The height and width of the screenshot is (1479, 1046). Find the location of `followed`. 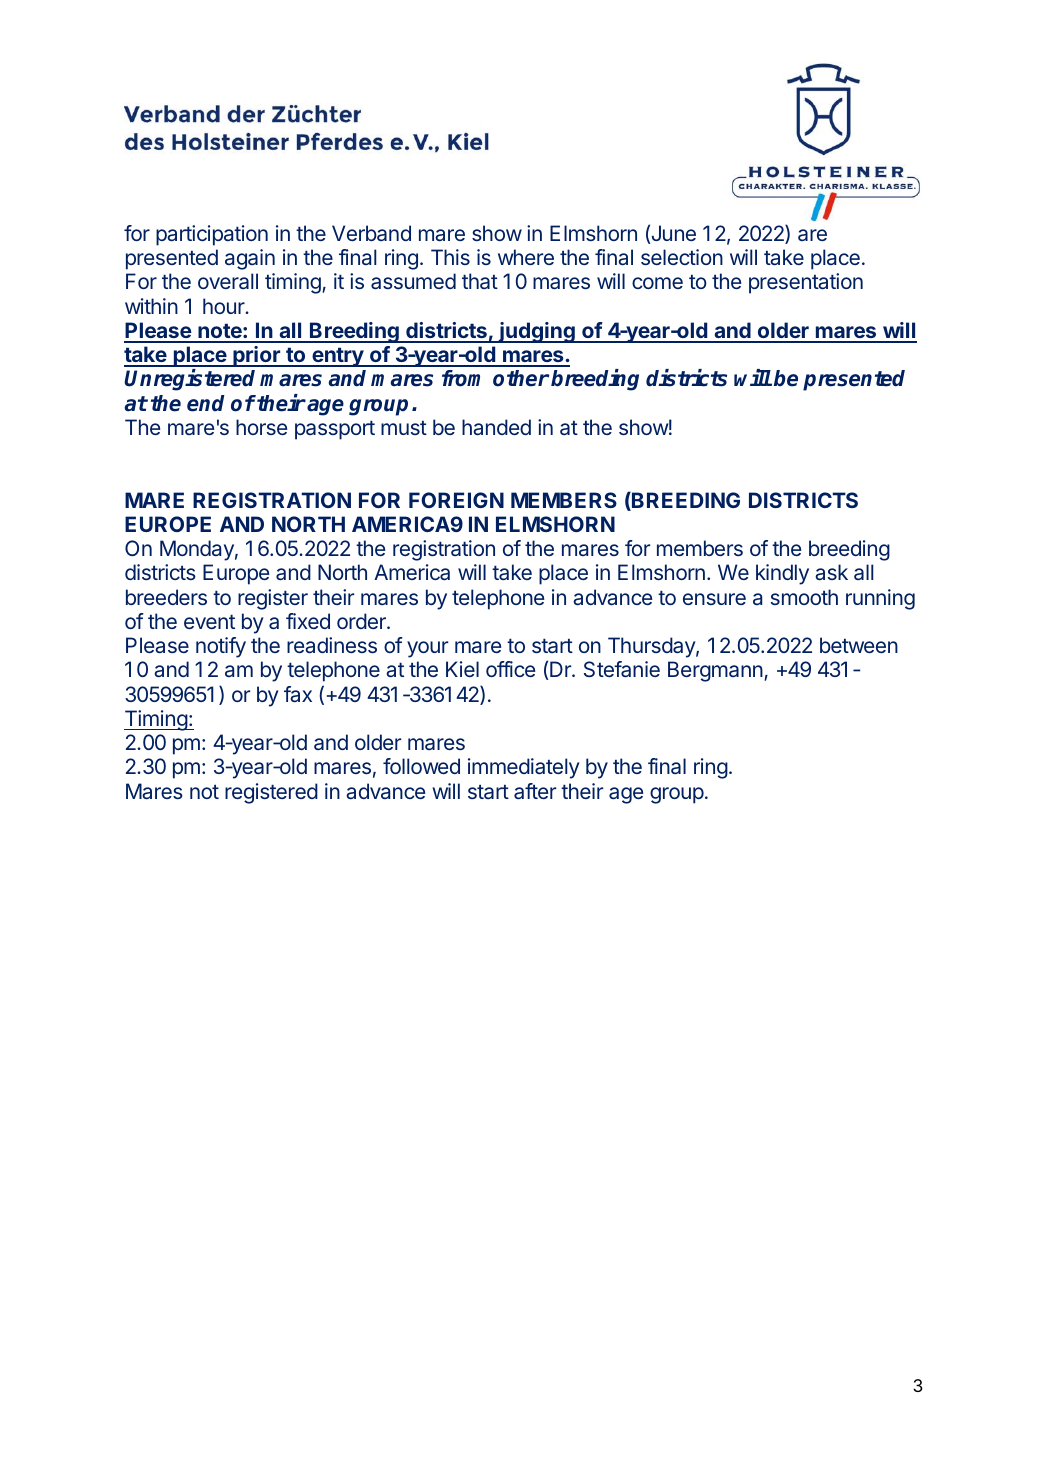

followed is located at coordinates (421, 766).
